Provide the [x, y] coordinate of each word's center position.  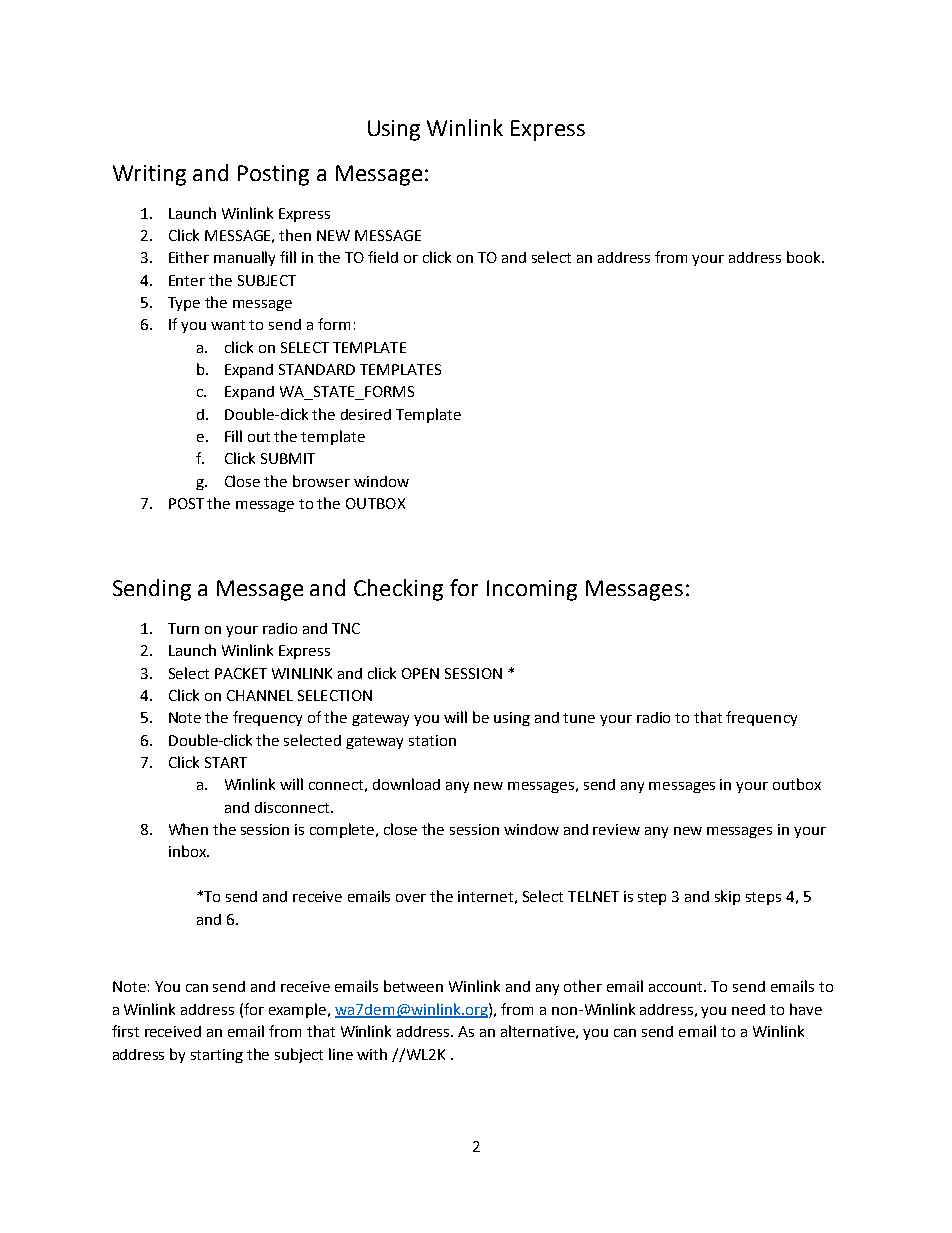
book [805, 257]
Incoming [532, 590]
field [383, 257]
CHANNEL [260, 695]
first [125, 1031]
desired [366, 414]
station [432, 740]
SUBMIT [288, 458]
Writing [149, 175]
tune [579, 718]
